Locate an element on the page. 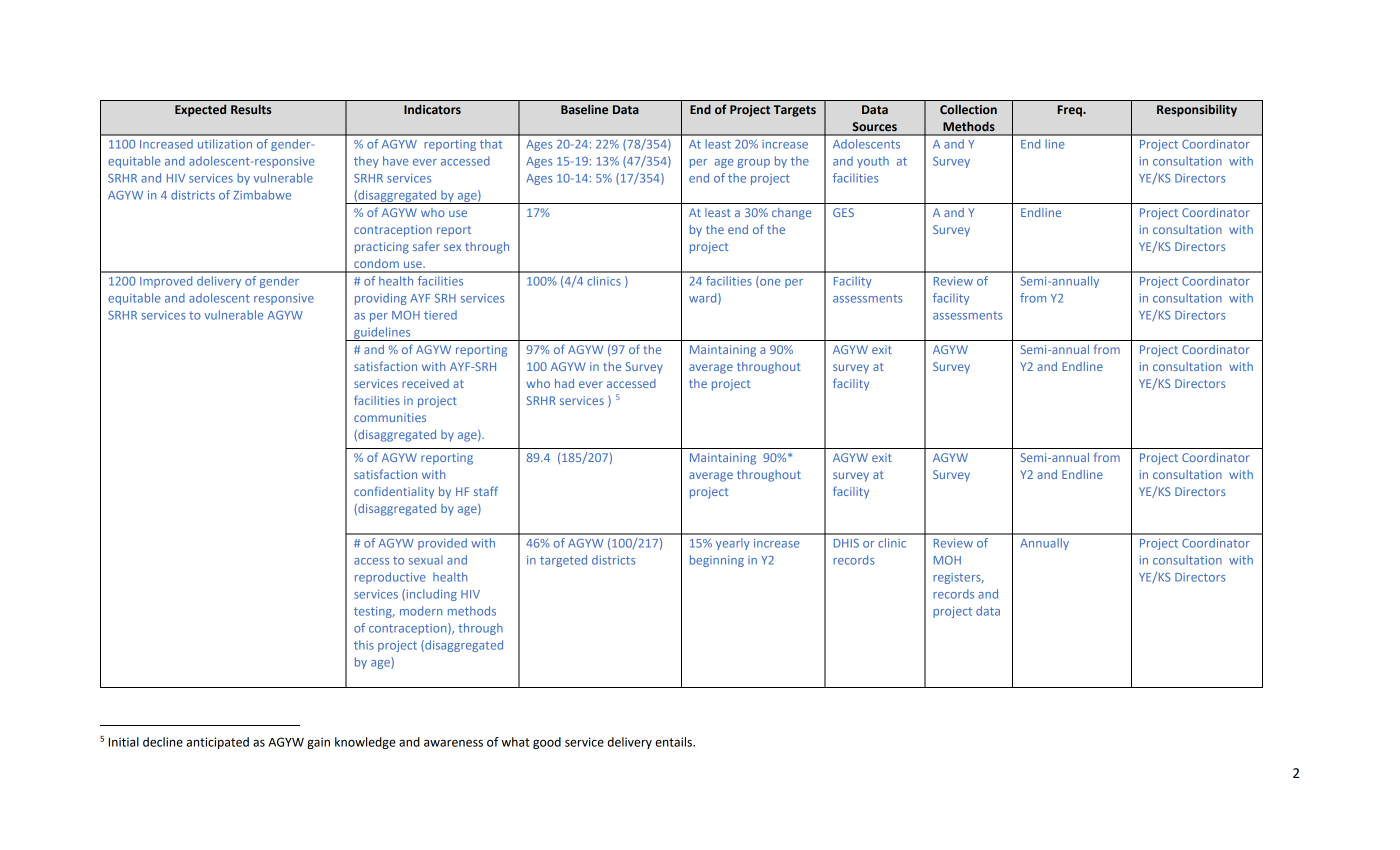 This image has height=850, width=1400. anticipated is located at coordinates (217, 743).
